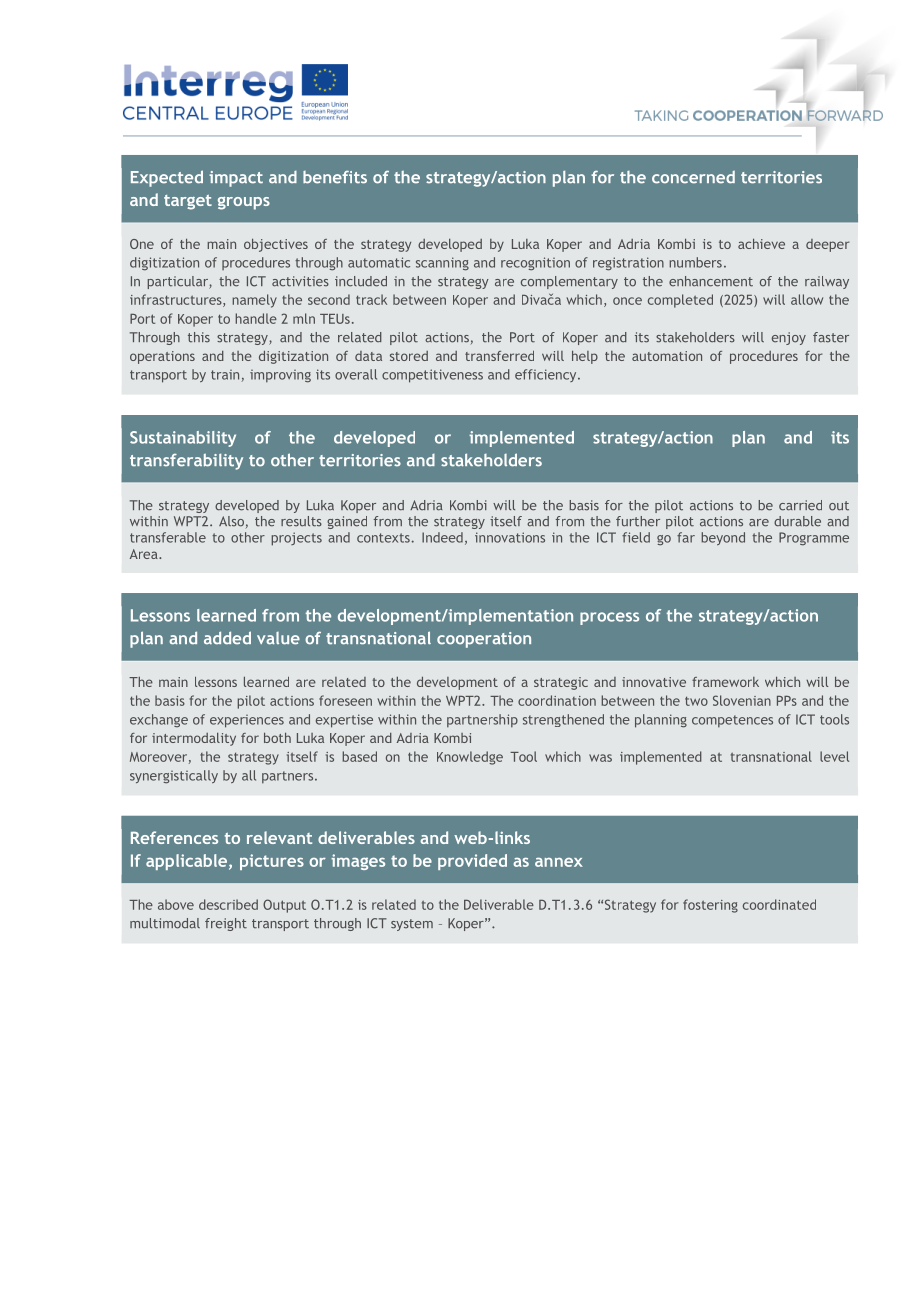 The width and height of the screenshot is (924, 1308). I want to click on carried, so click(800, 505).
